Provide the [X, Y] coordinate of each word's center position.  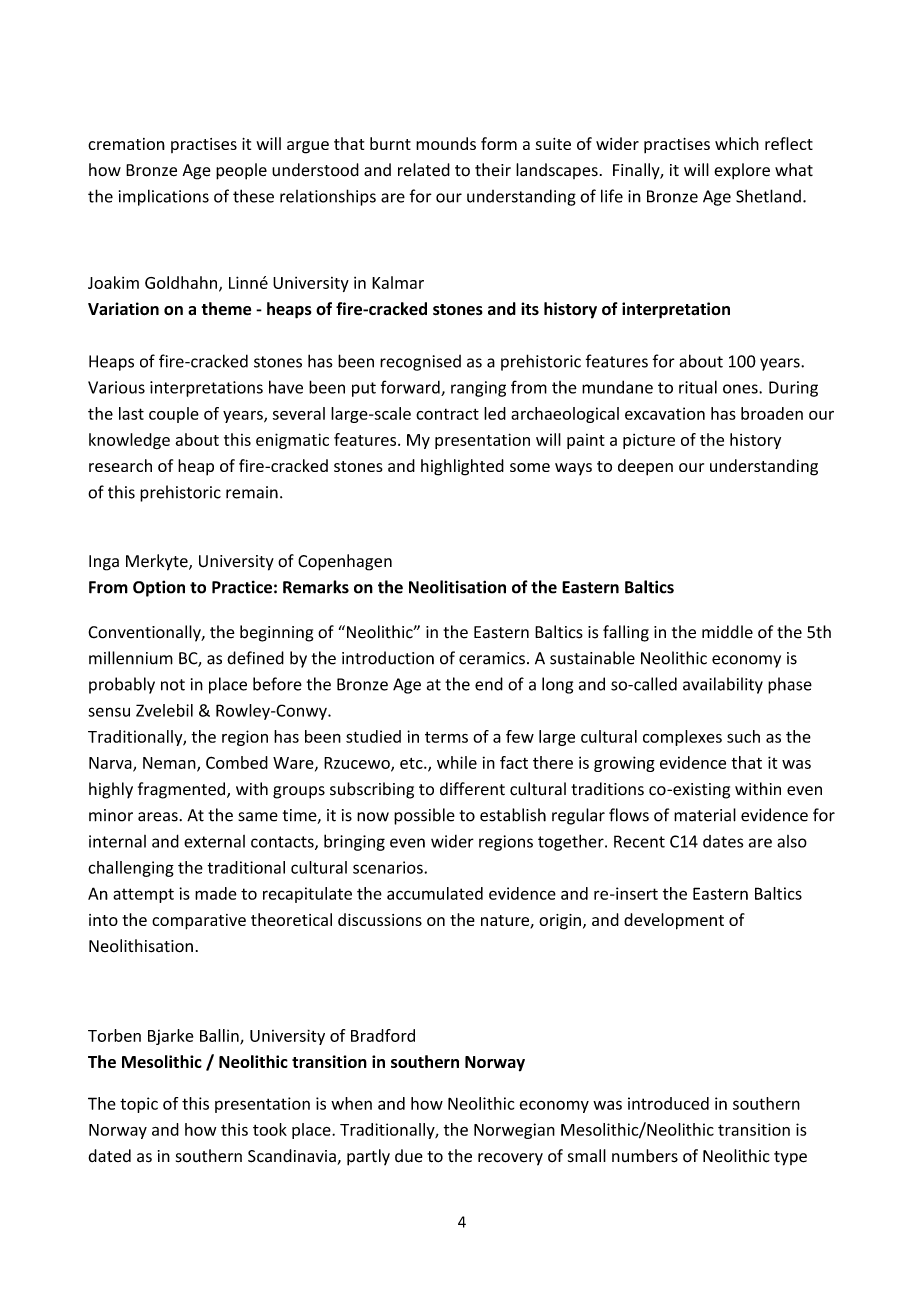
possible [424, 816]
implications [164, 197]
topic [139, 1105]
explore [742, 171]
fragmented [183, 790]
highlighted [462, 467]
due [409, 1156]
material [705, 815]
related [424, 170]
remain [252, 492]
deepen [645, 467]
